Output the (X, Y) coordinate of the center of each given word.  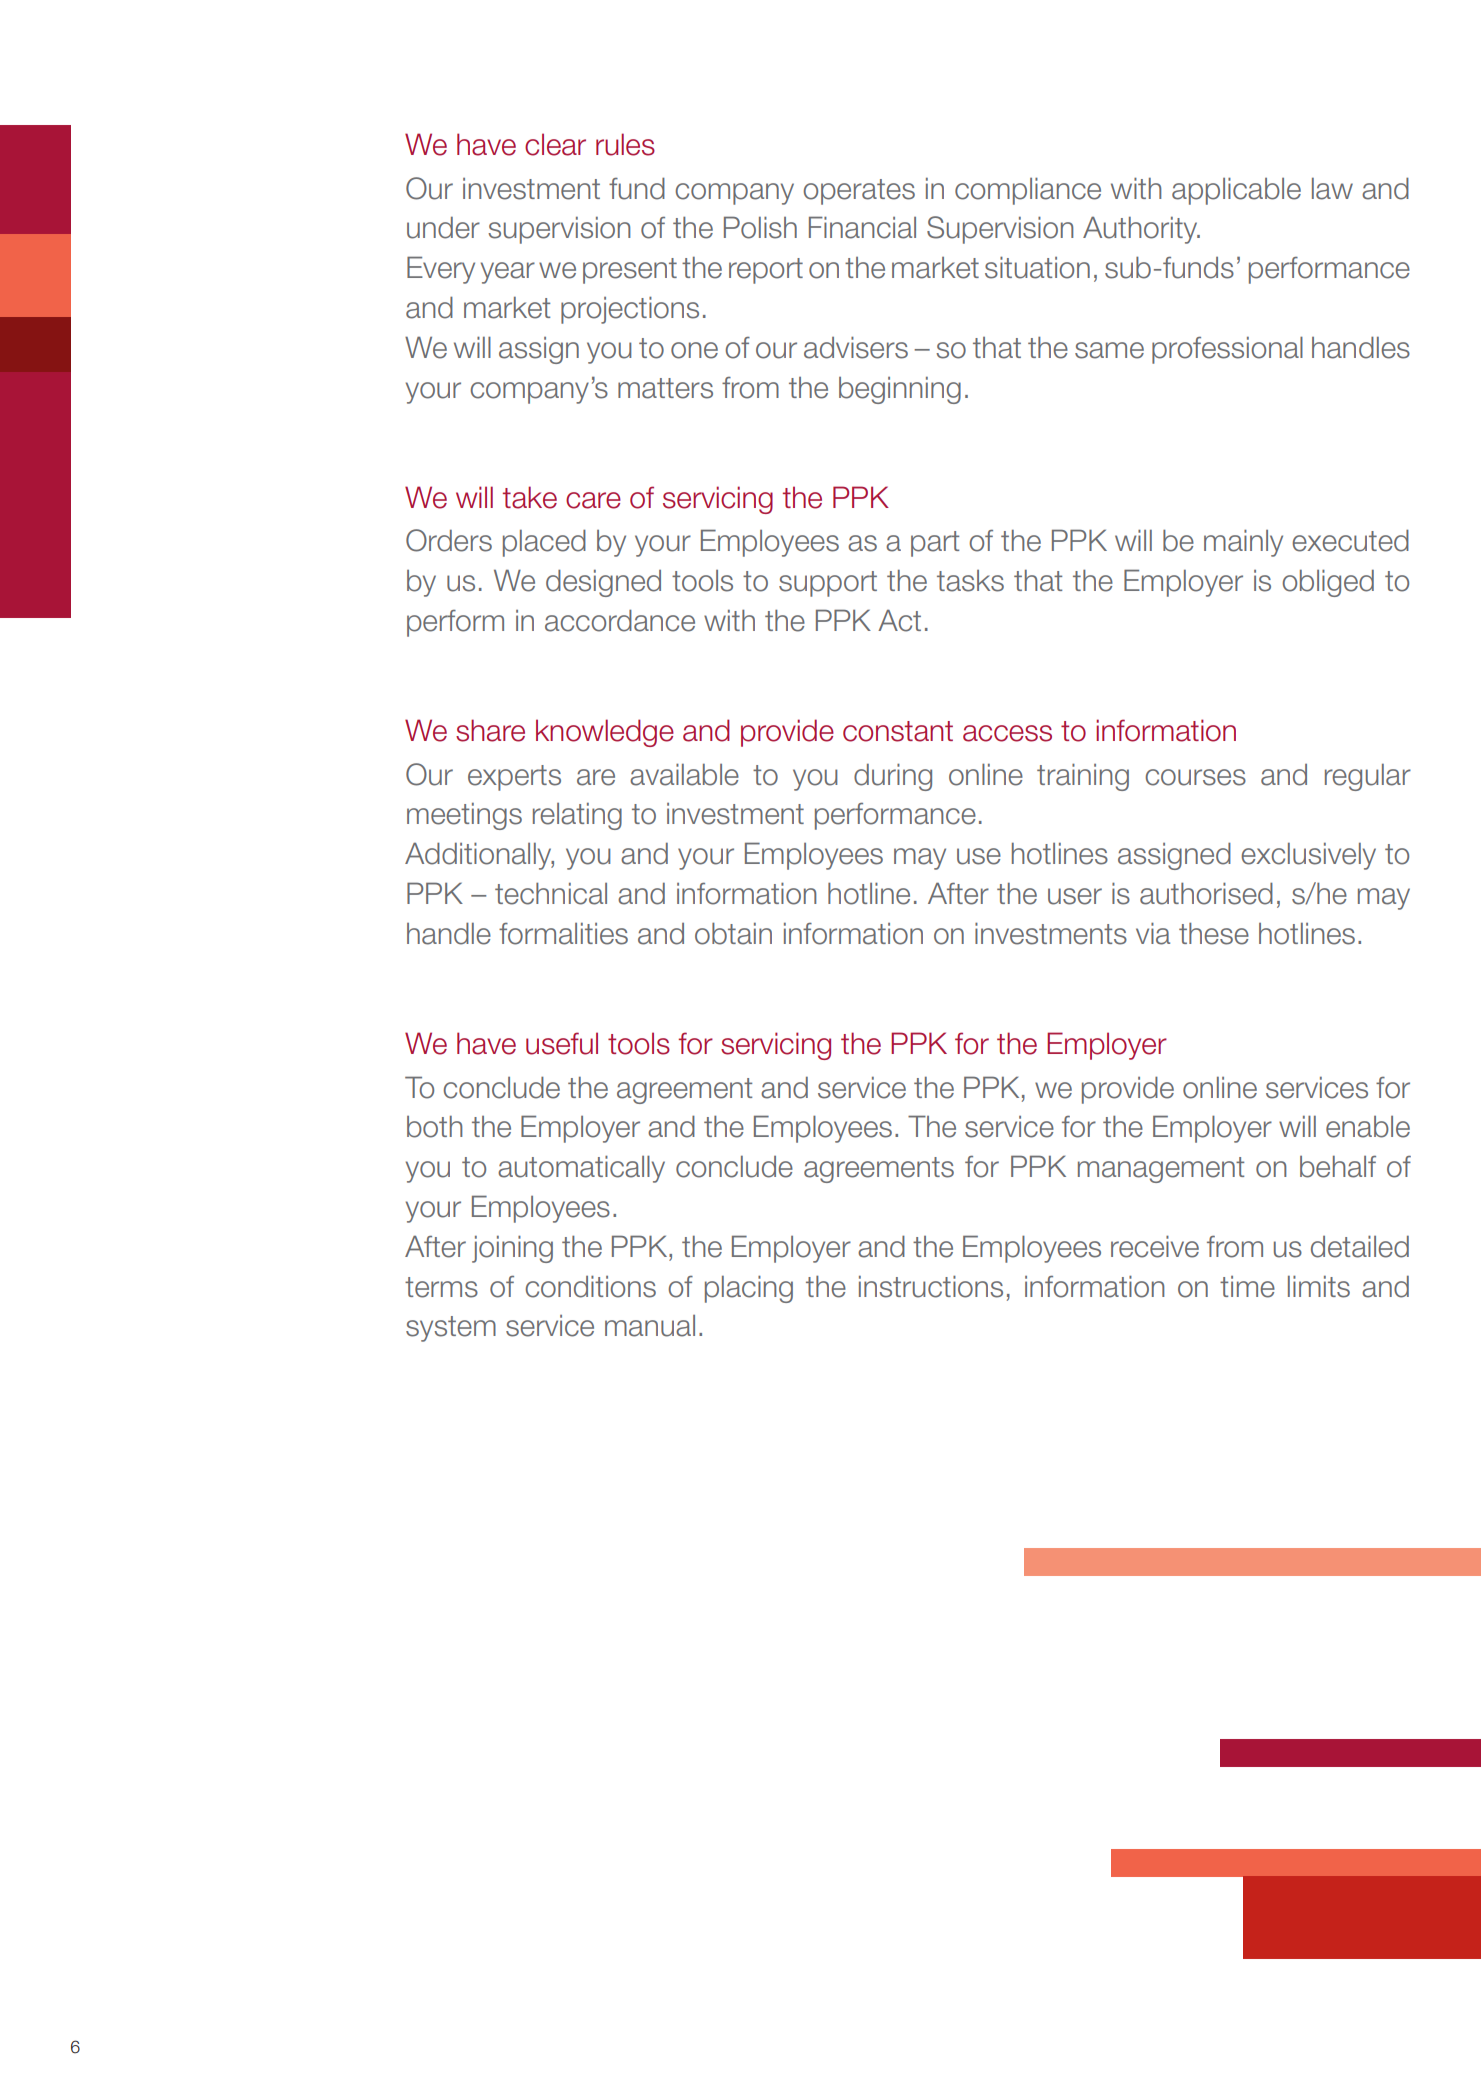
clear (555, 144)
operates (859, 192)
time (1247, 1287)
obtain (733, 933)
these (1214, 933)
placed (544, 543)
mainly (1243, 543)
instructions (931, 1286)
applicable (1236, 191)
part (935, 544)
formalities (563, 934)
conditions (590, 1286)
